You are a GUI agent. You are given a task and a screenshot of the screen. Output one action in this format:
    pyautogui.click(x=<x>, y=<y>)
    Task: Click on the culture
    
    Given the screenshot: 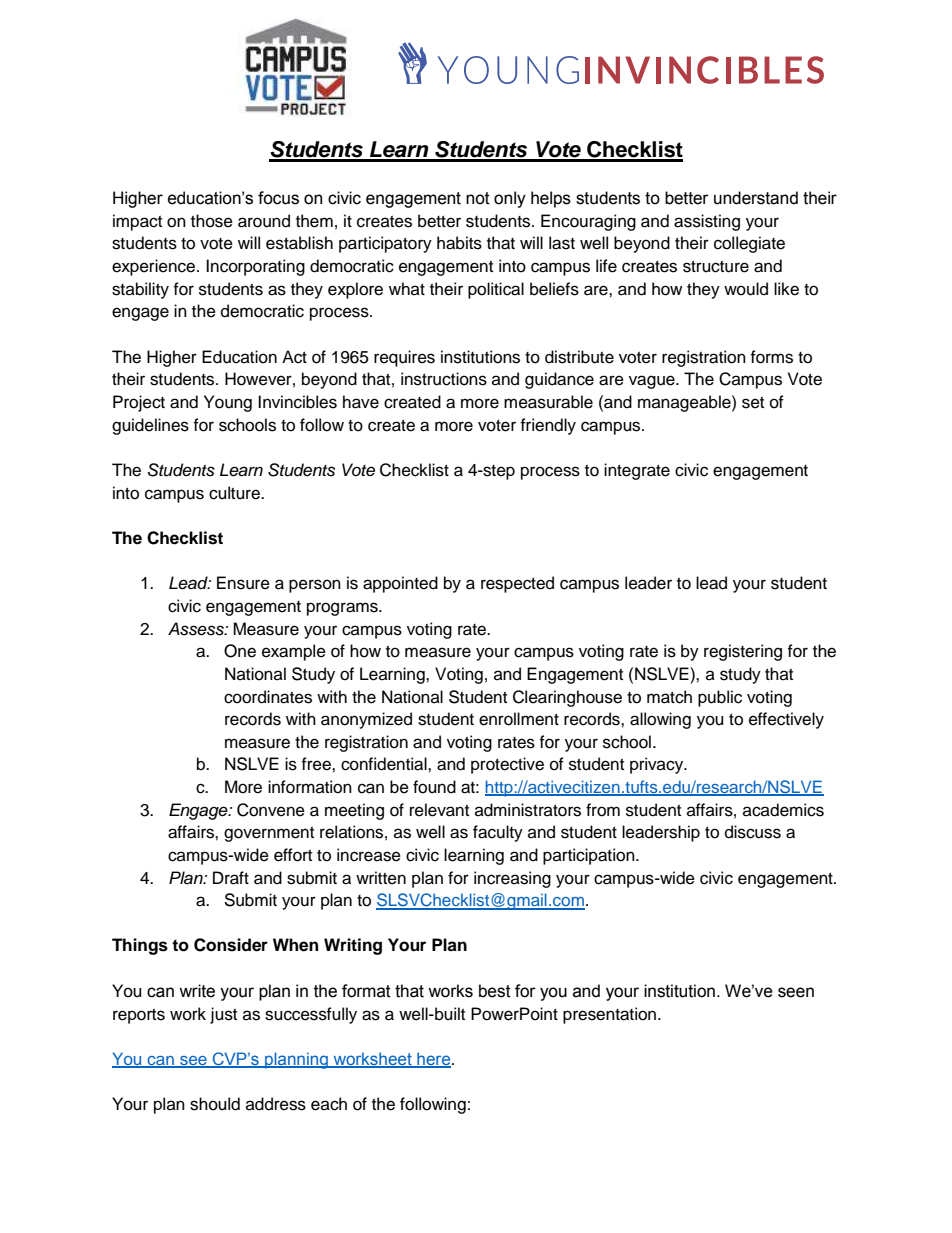 What is the action you would take?
    pyautogui.click(x=235, y=493)
